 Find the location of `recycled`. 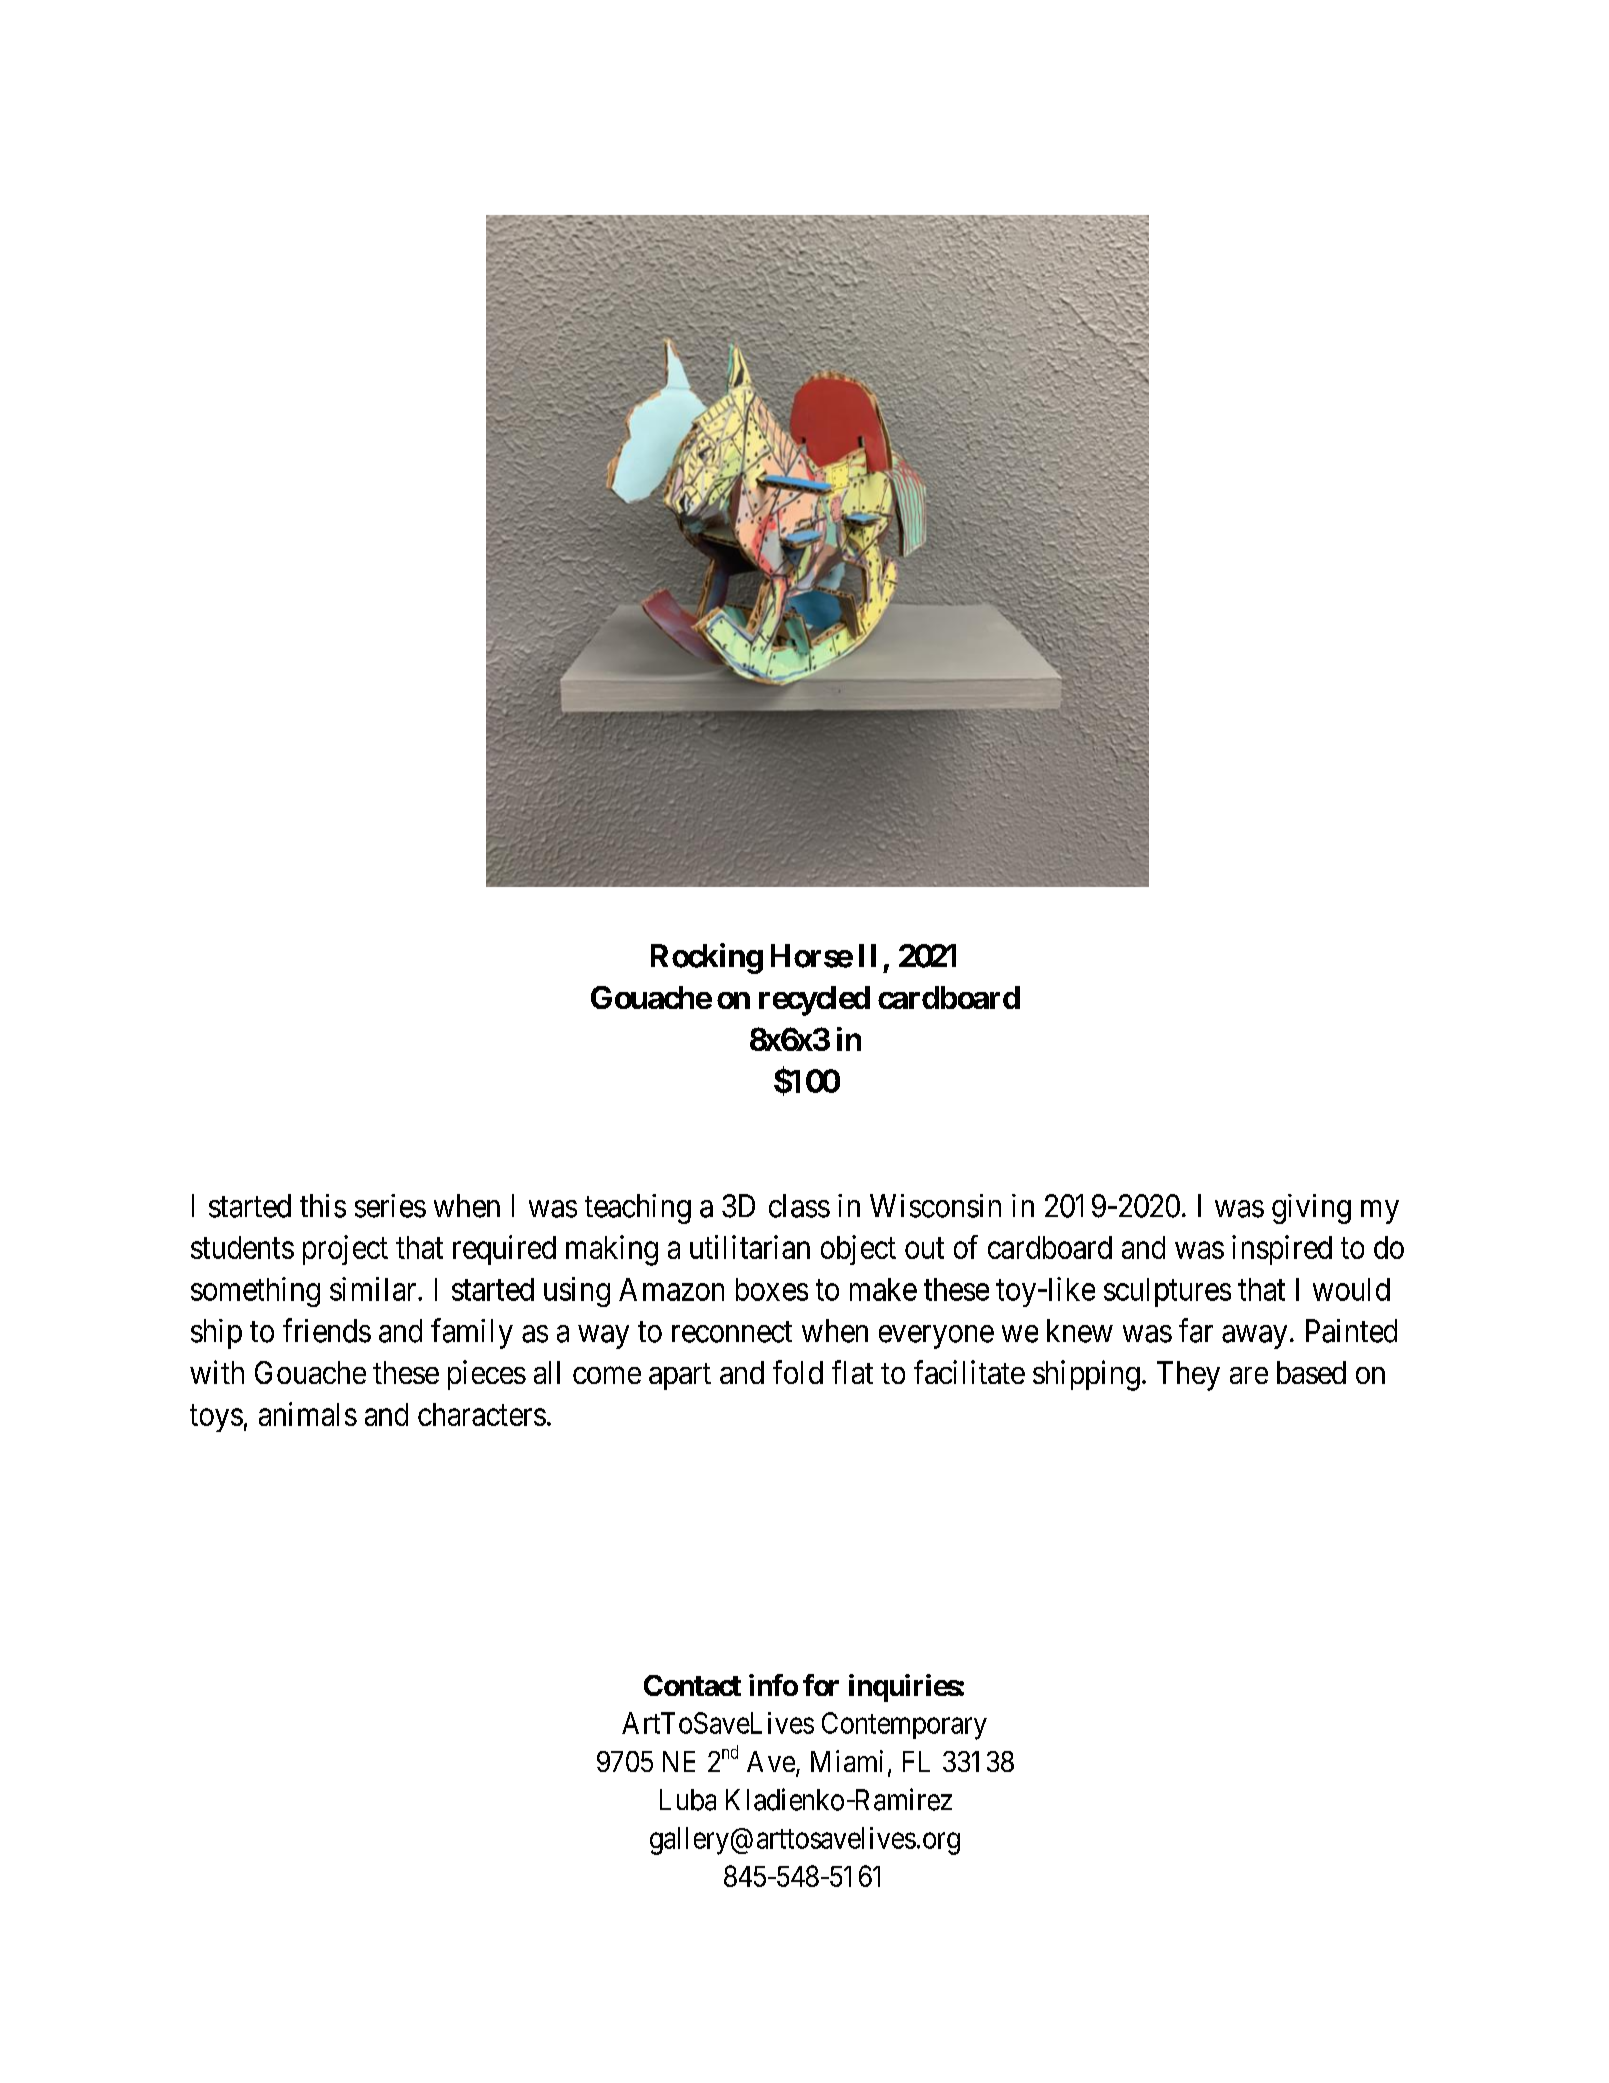

recycled is located at coordinates (814, 1001).
